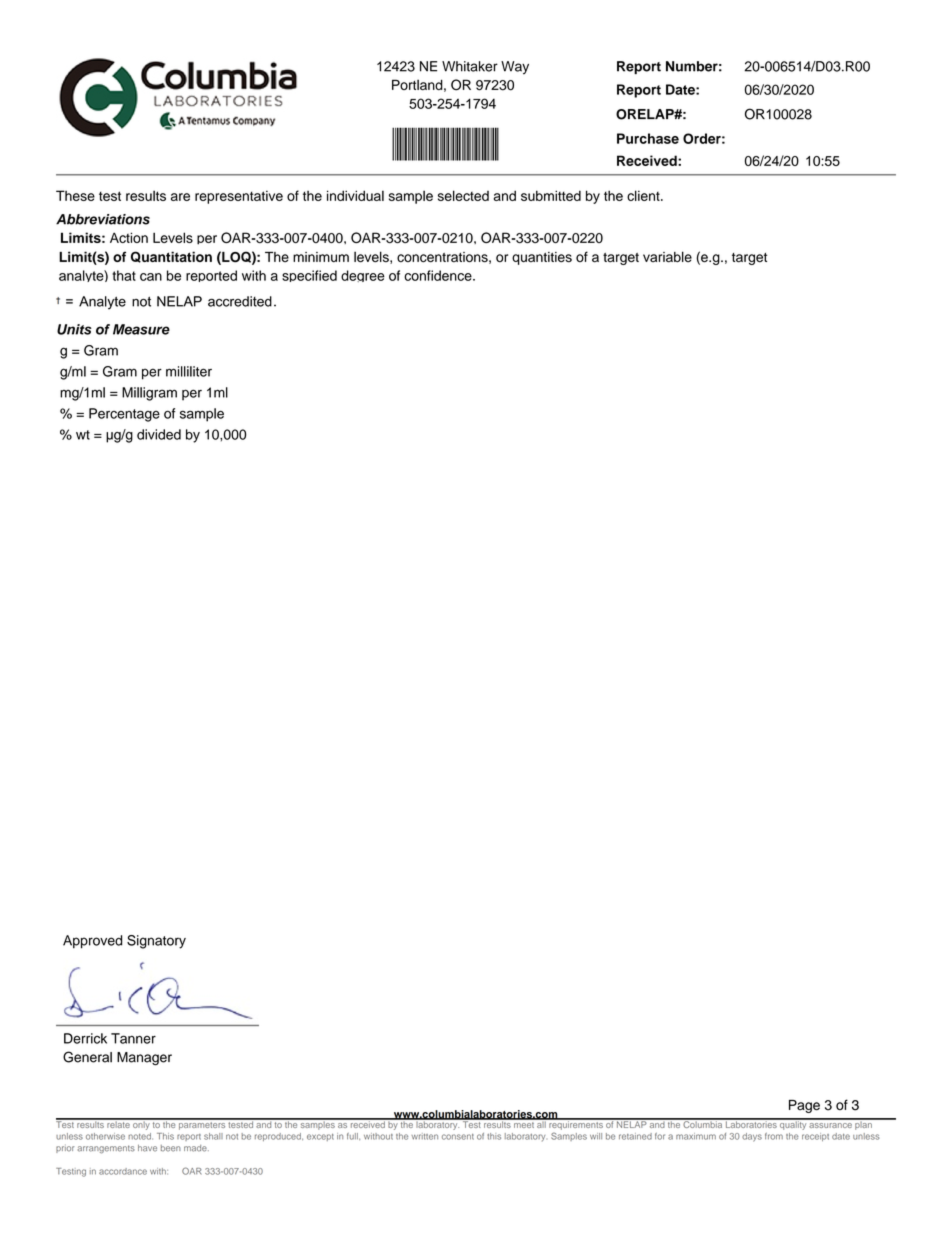  Describe the element at coordinates (156, 942) in the image. I see `Signatory` at that location.
